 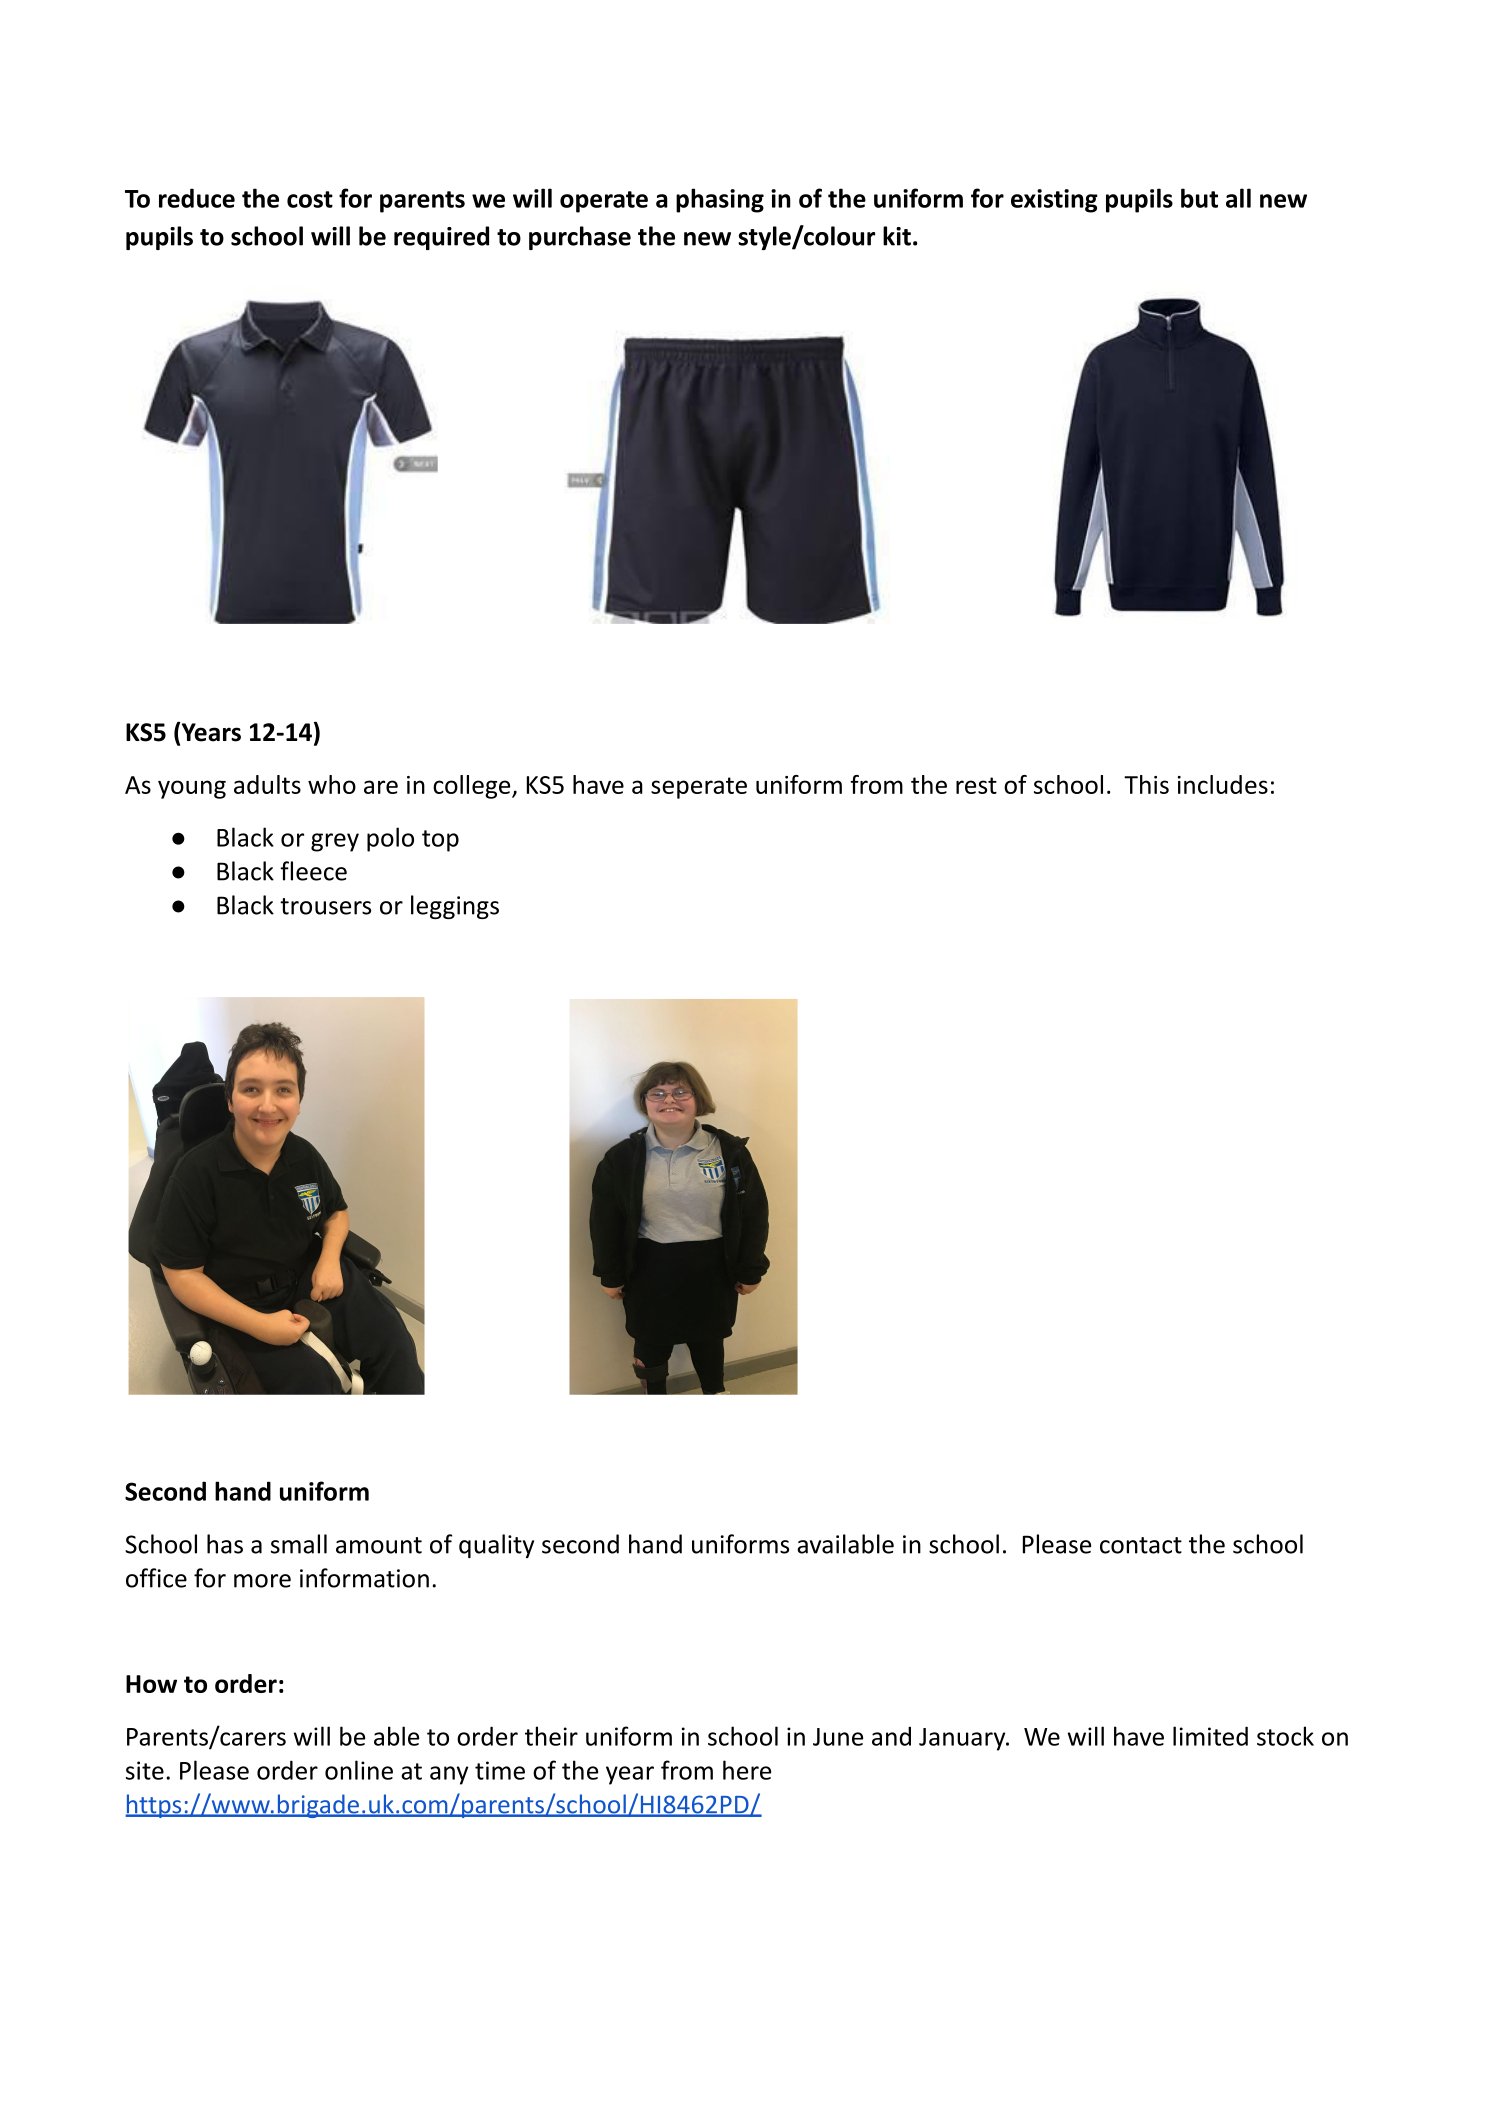 What do you see at coordinates (1141, 1545) in the screenshot?
I see `contact` at bounding box center [1141, 1545].
